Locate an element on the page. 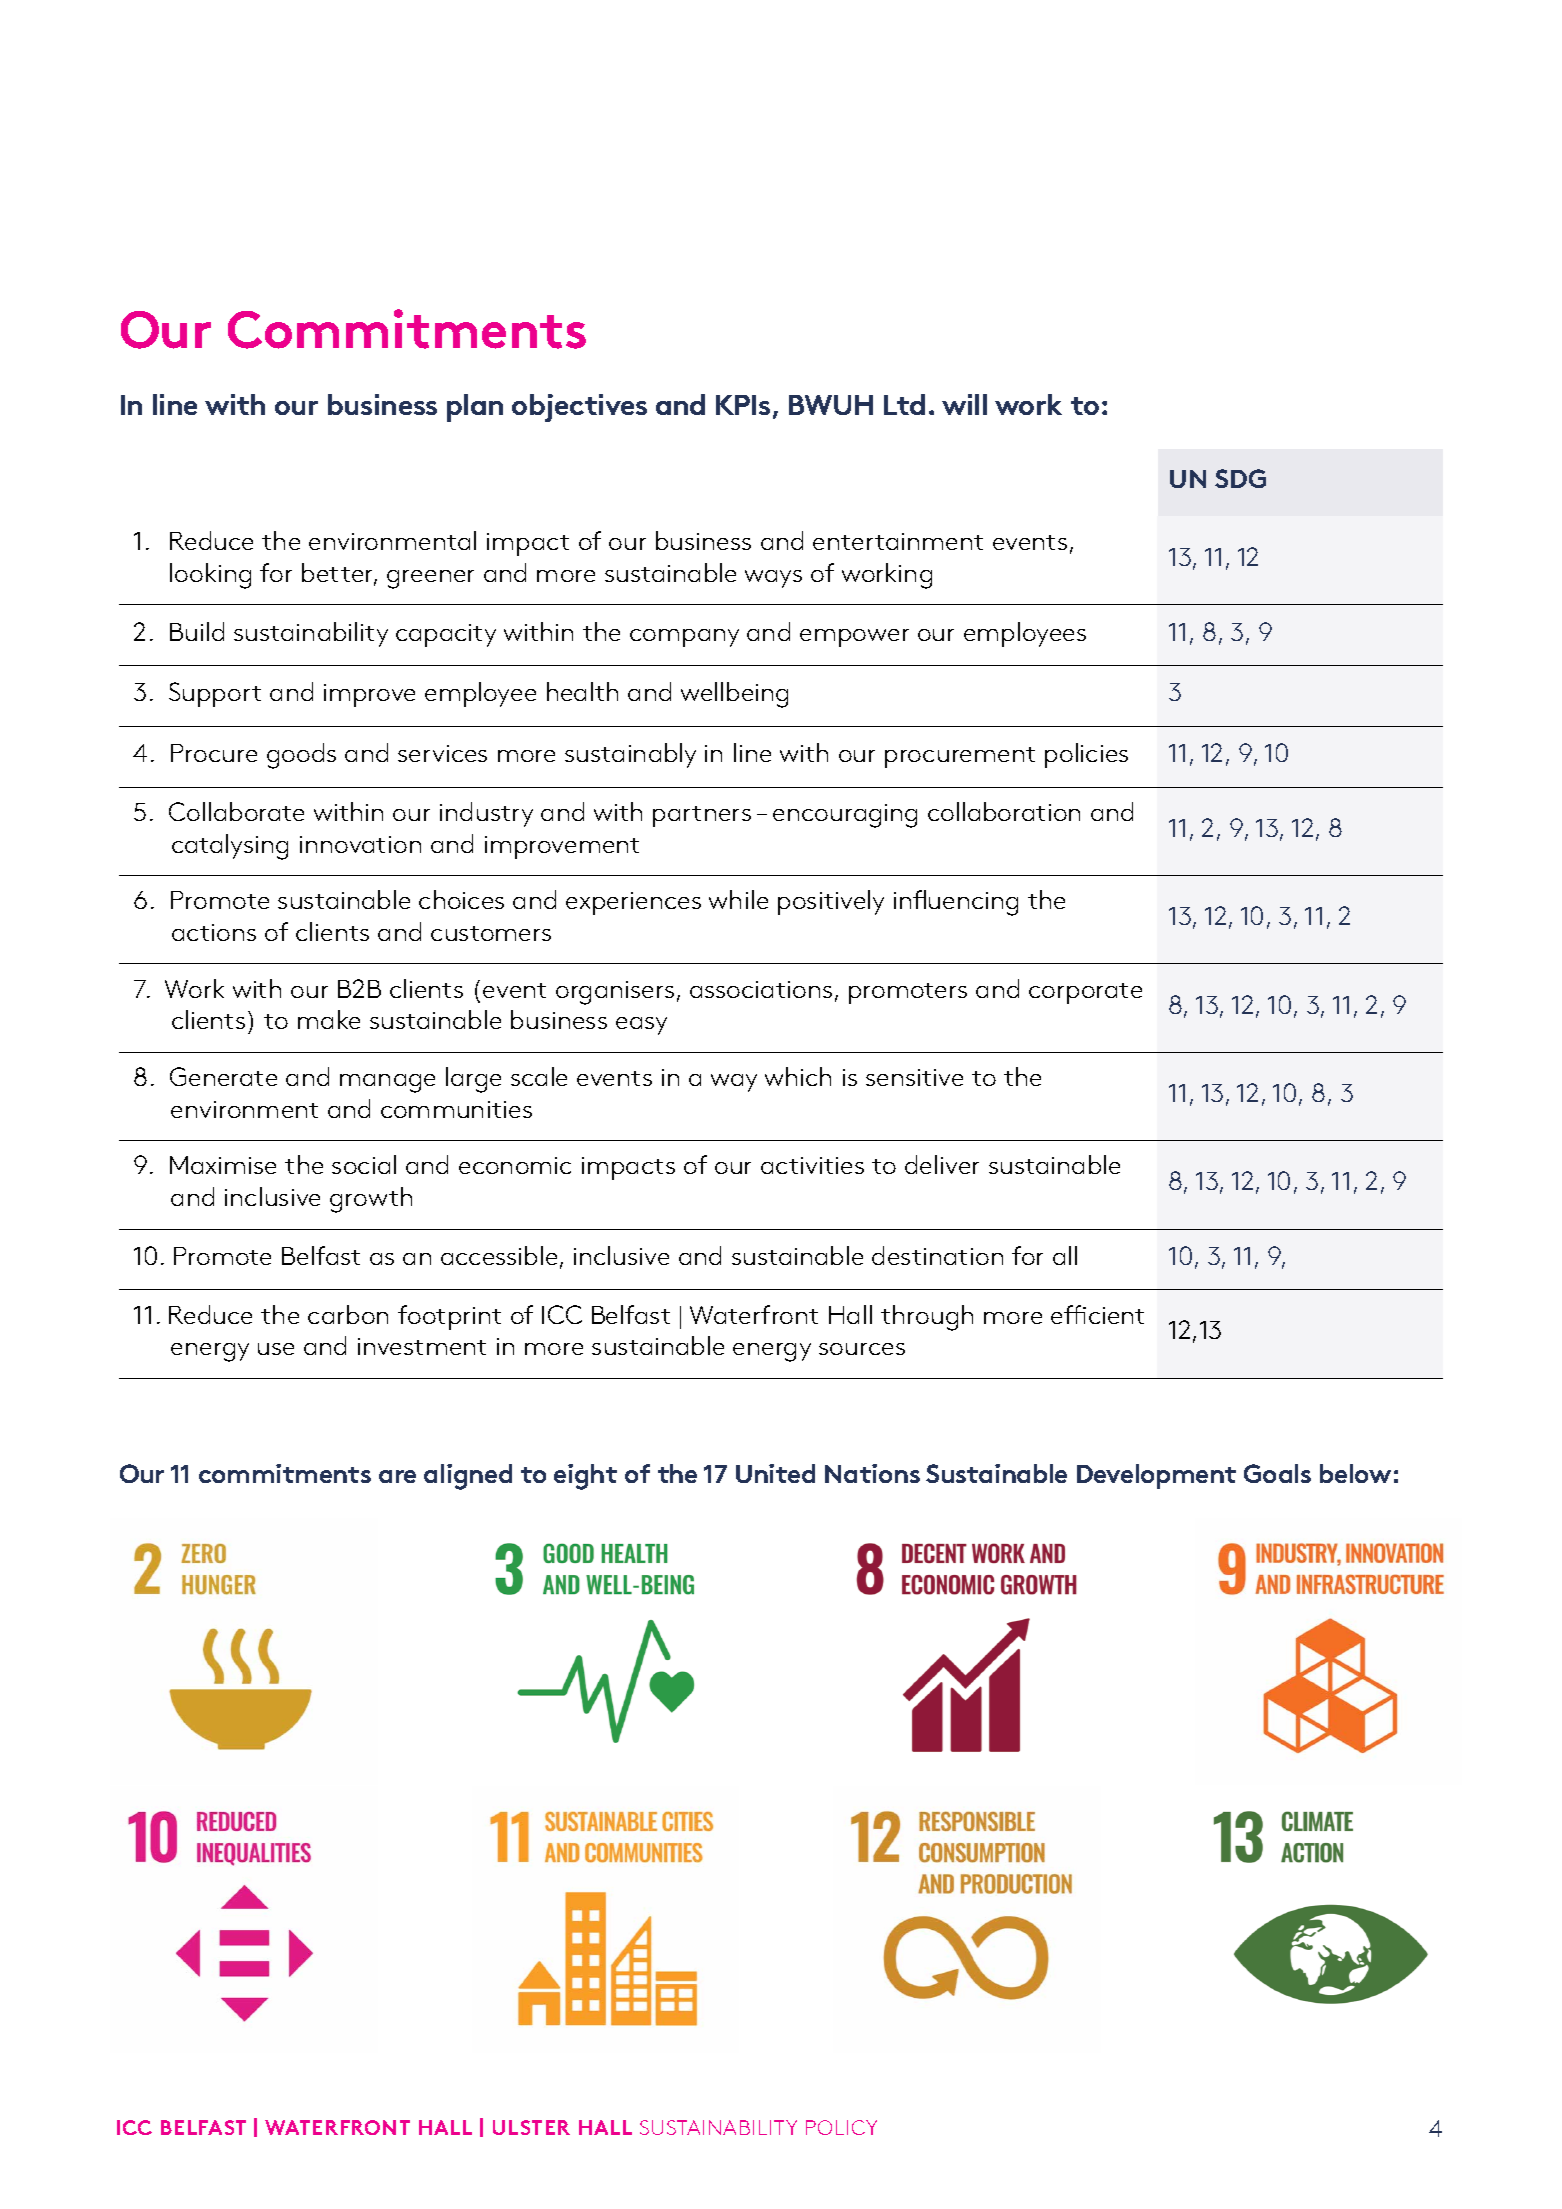  SDG is located at coordinates (1240, 478).
